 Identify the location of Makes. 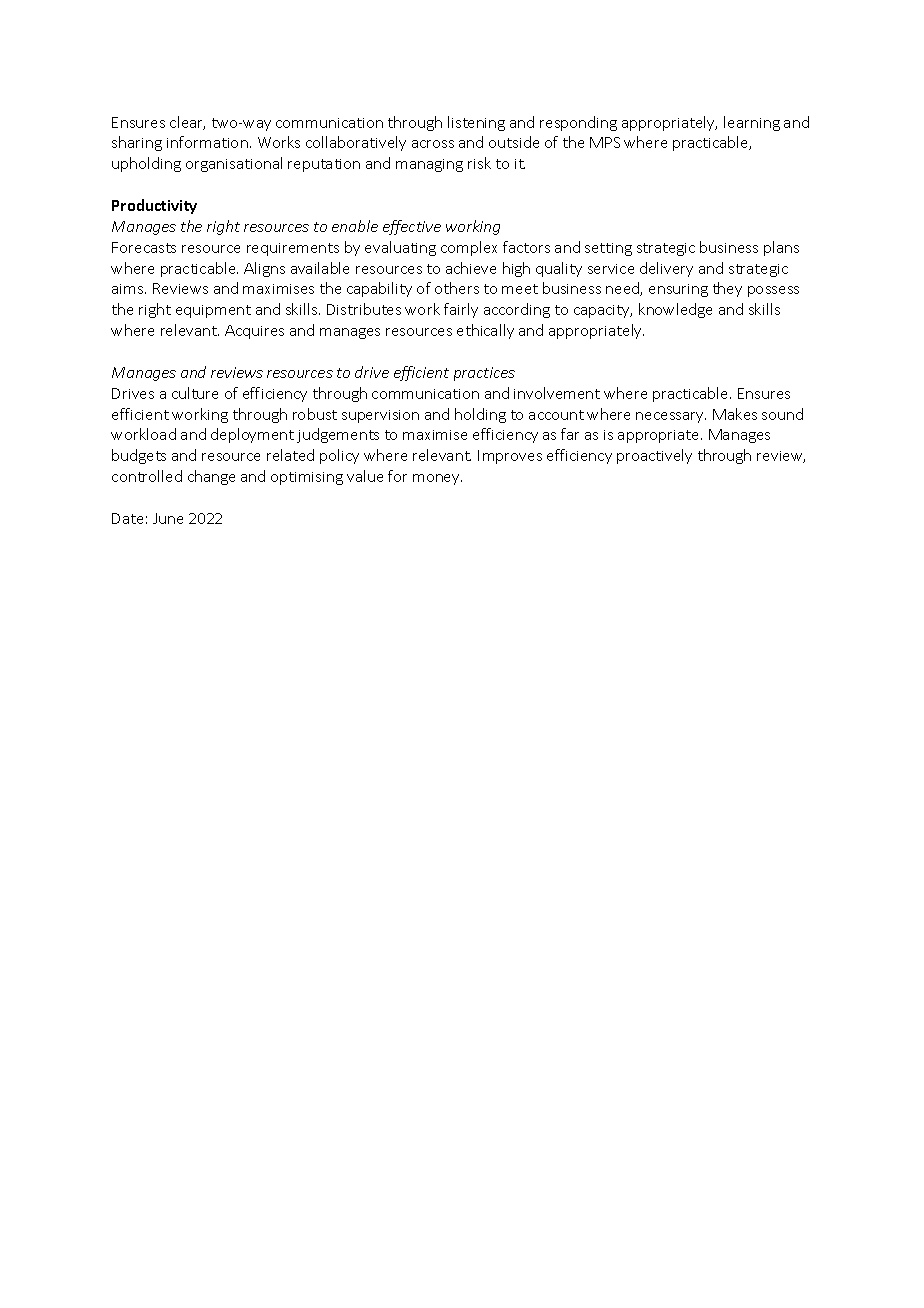
(735, 414).
